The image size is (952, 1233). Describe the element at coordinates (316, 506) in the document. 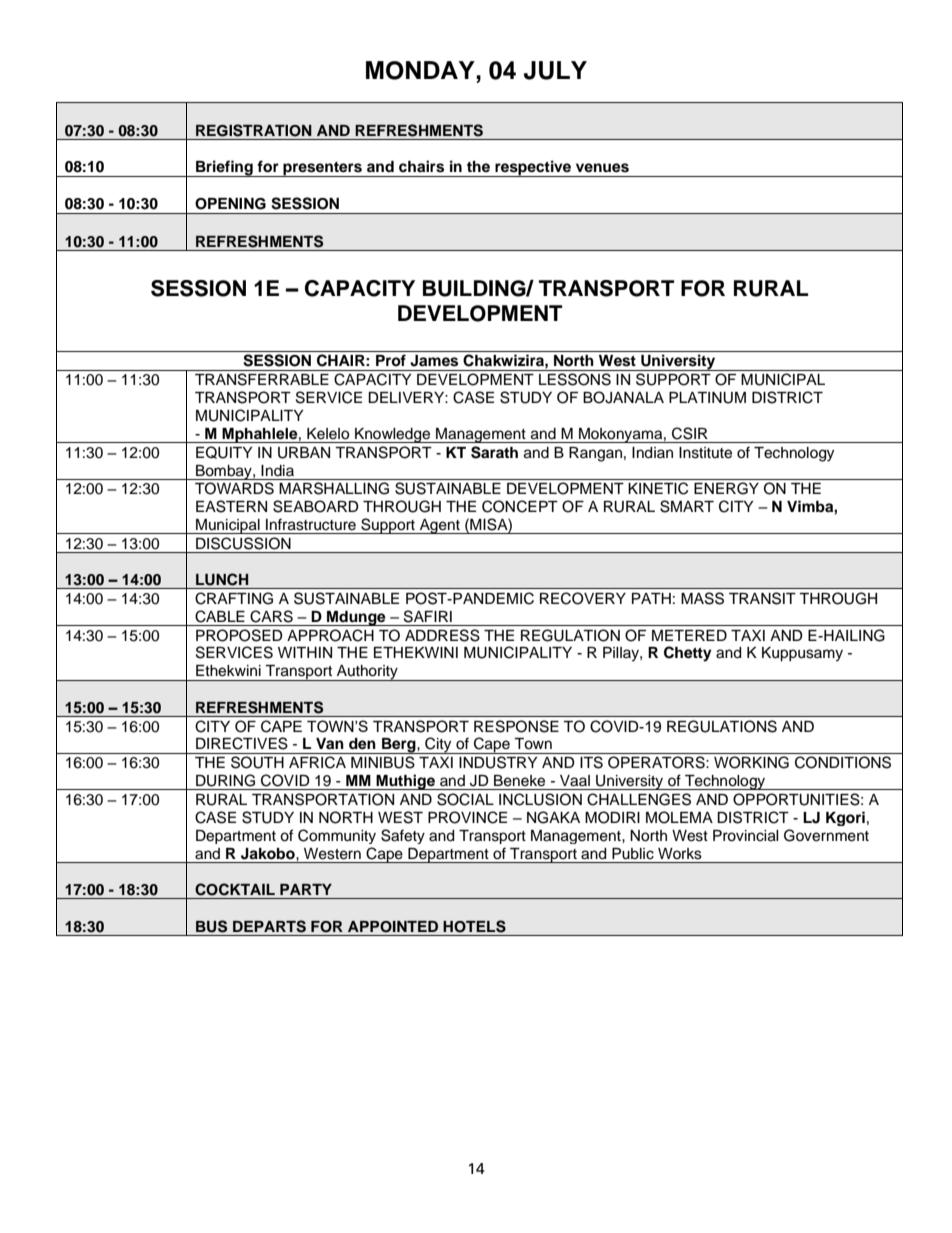

I see `SEABOARD` at that location.
